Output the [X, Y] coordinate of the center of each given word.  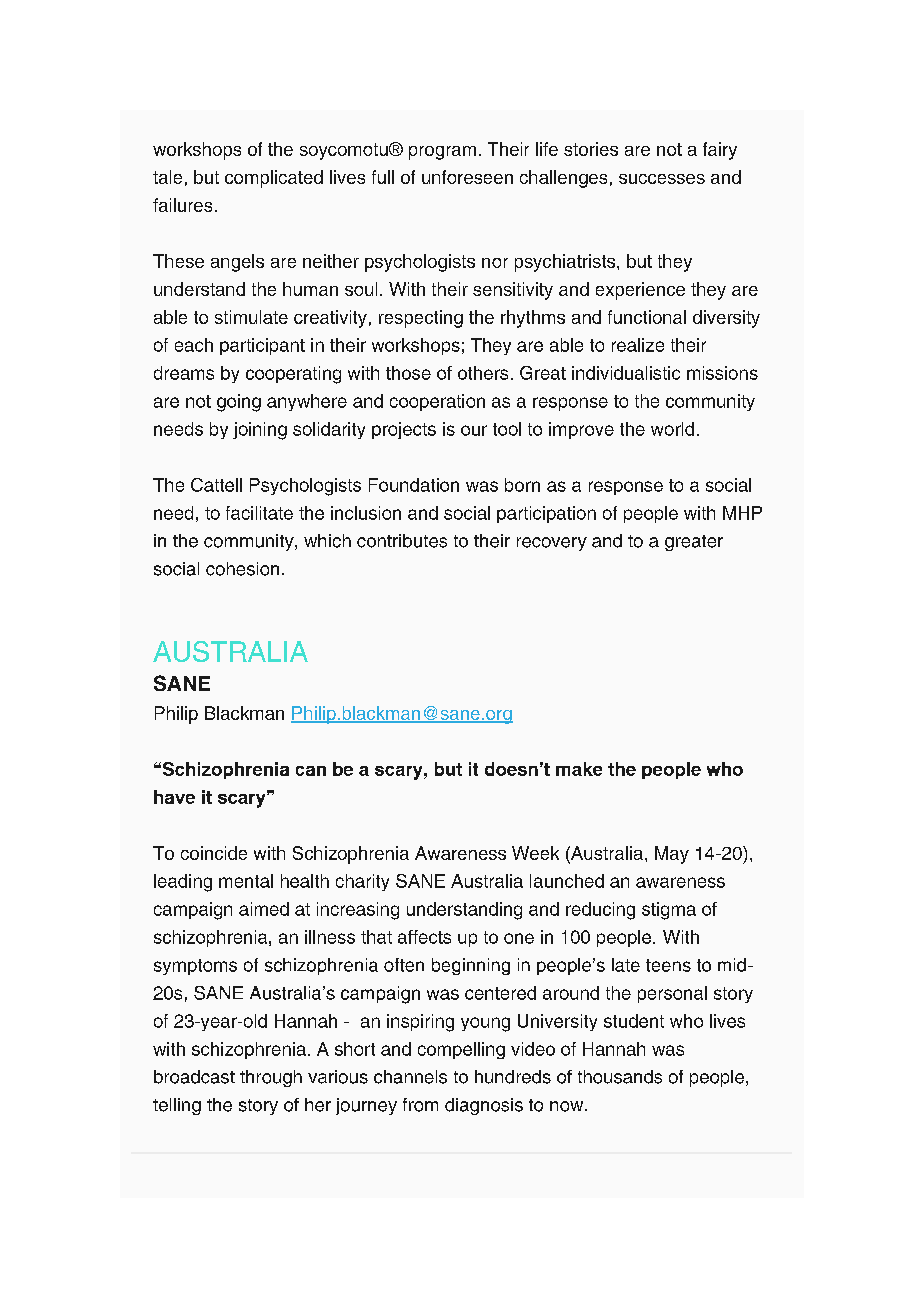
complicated [274, 179]
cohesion [242, 569]
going [239, 403]
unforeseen [467, 177]
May [672, 855]
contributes [402, 541]
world [672, 429]
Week [535, 853]
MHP [742, 513]
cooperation [437, 402]
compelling [461, 1050]
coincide [214, 853]
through [271, 1078]
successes [662, 179]
